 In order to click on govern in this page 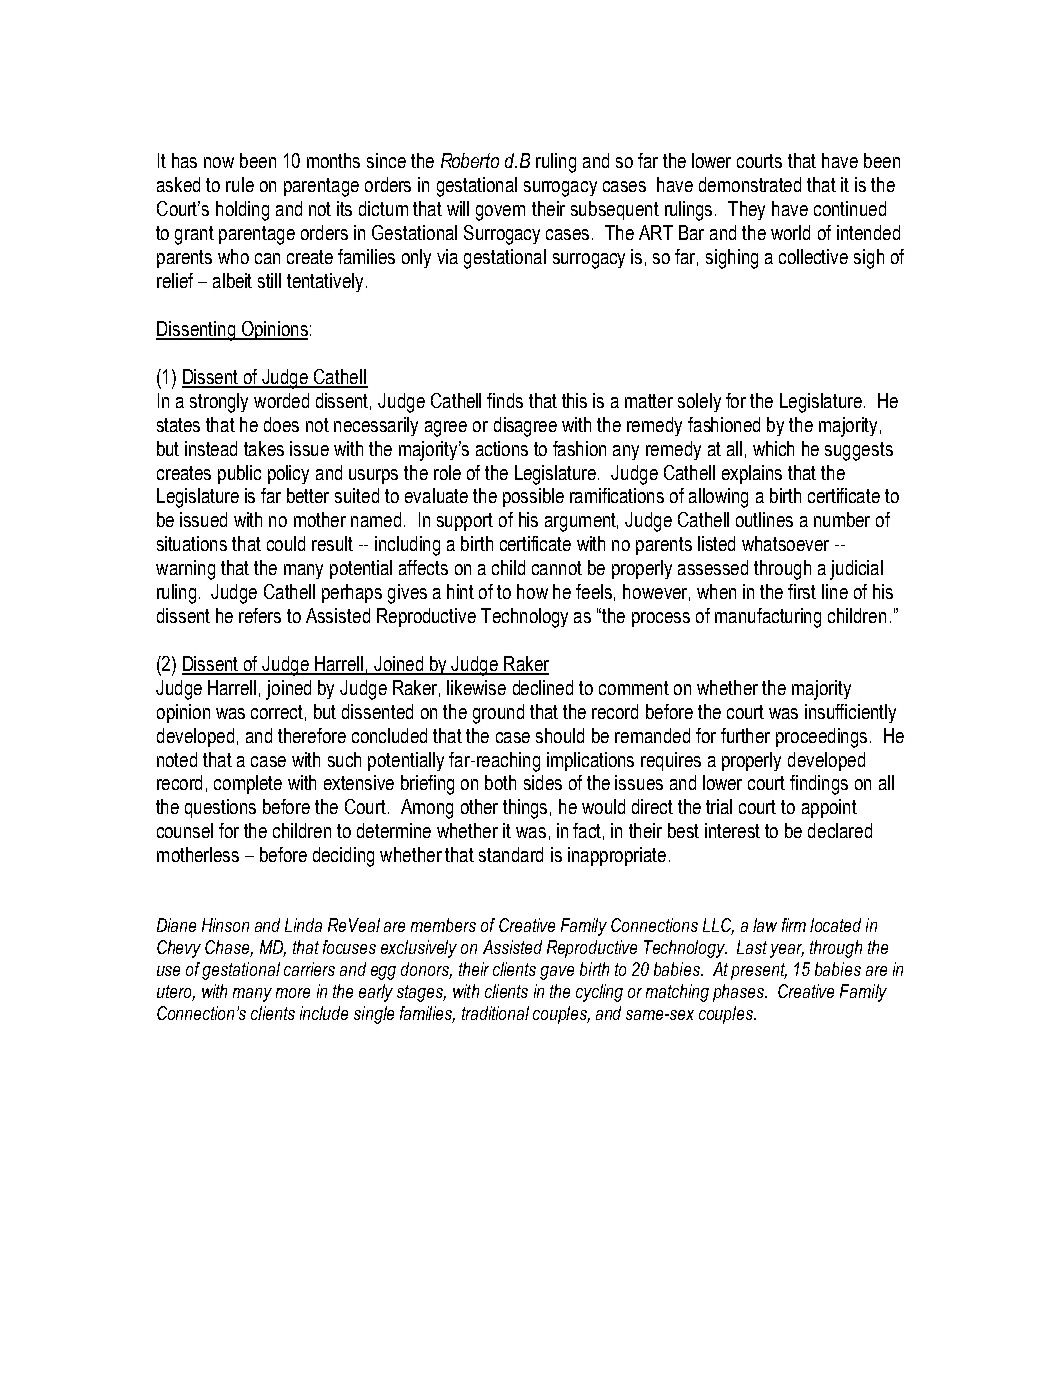, I will do `click(500, 213)`.
